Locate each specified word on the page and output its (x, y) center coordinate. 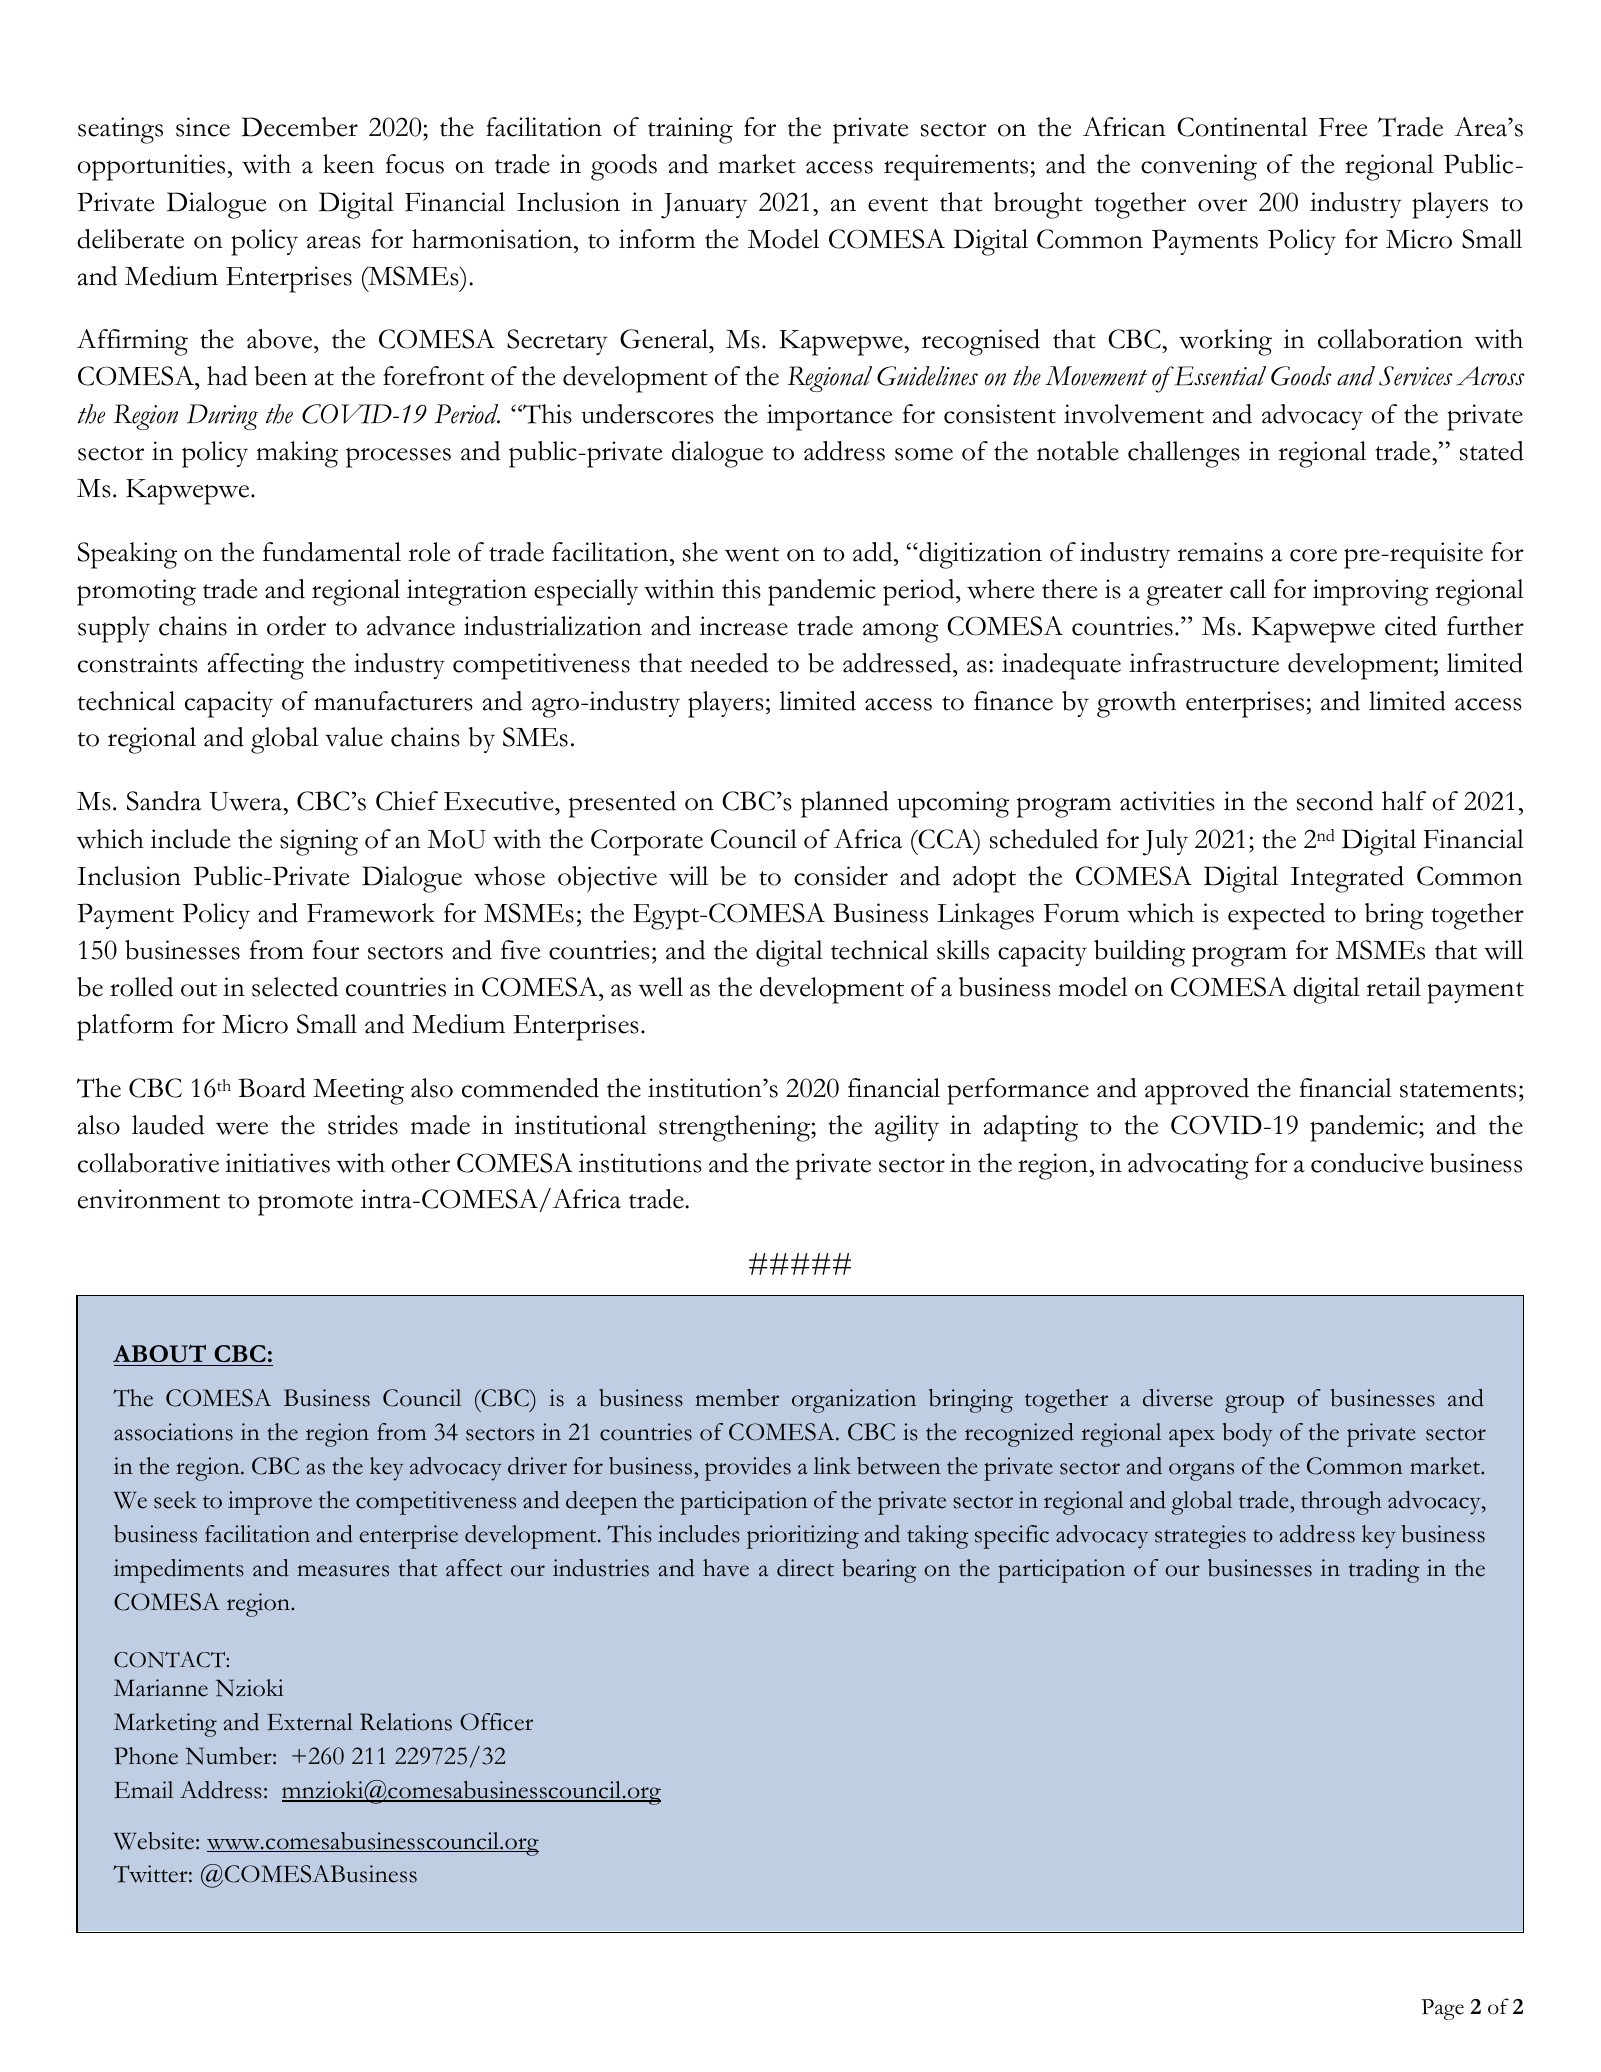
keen (348, 164)
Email (143, 1790)
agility (907, 1128)
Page (1442, 2009)
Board (272, 1088)
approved (1197, 1091)
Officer (496, 1722)
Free (1343, 127)
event (898, 204)
